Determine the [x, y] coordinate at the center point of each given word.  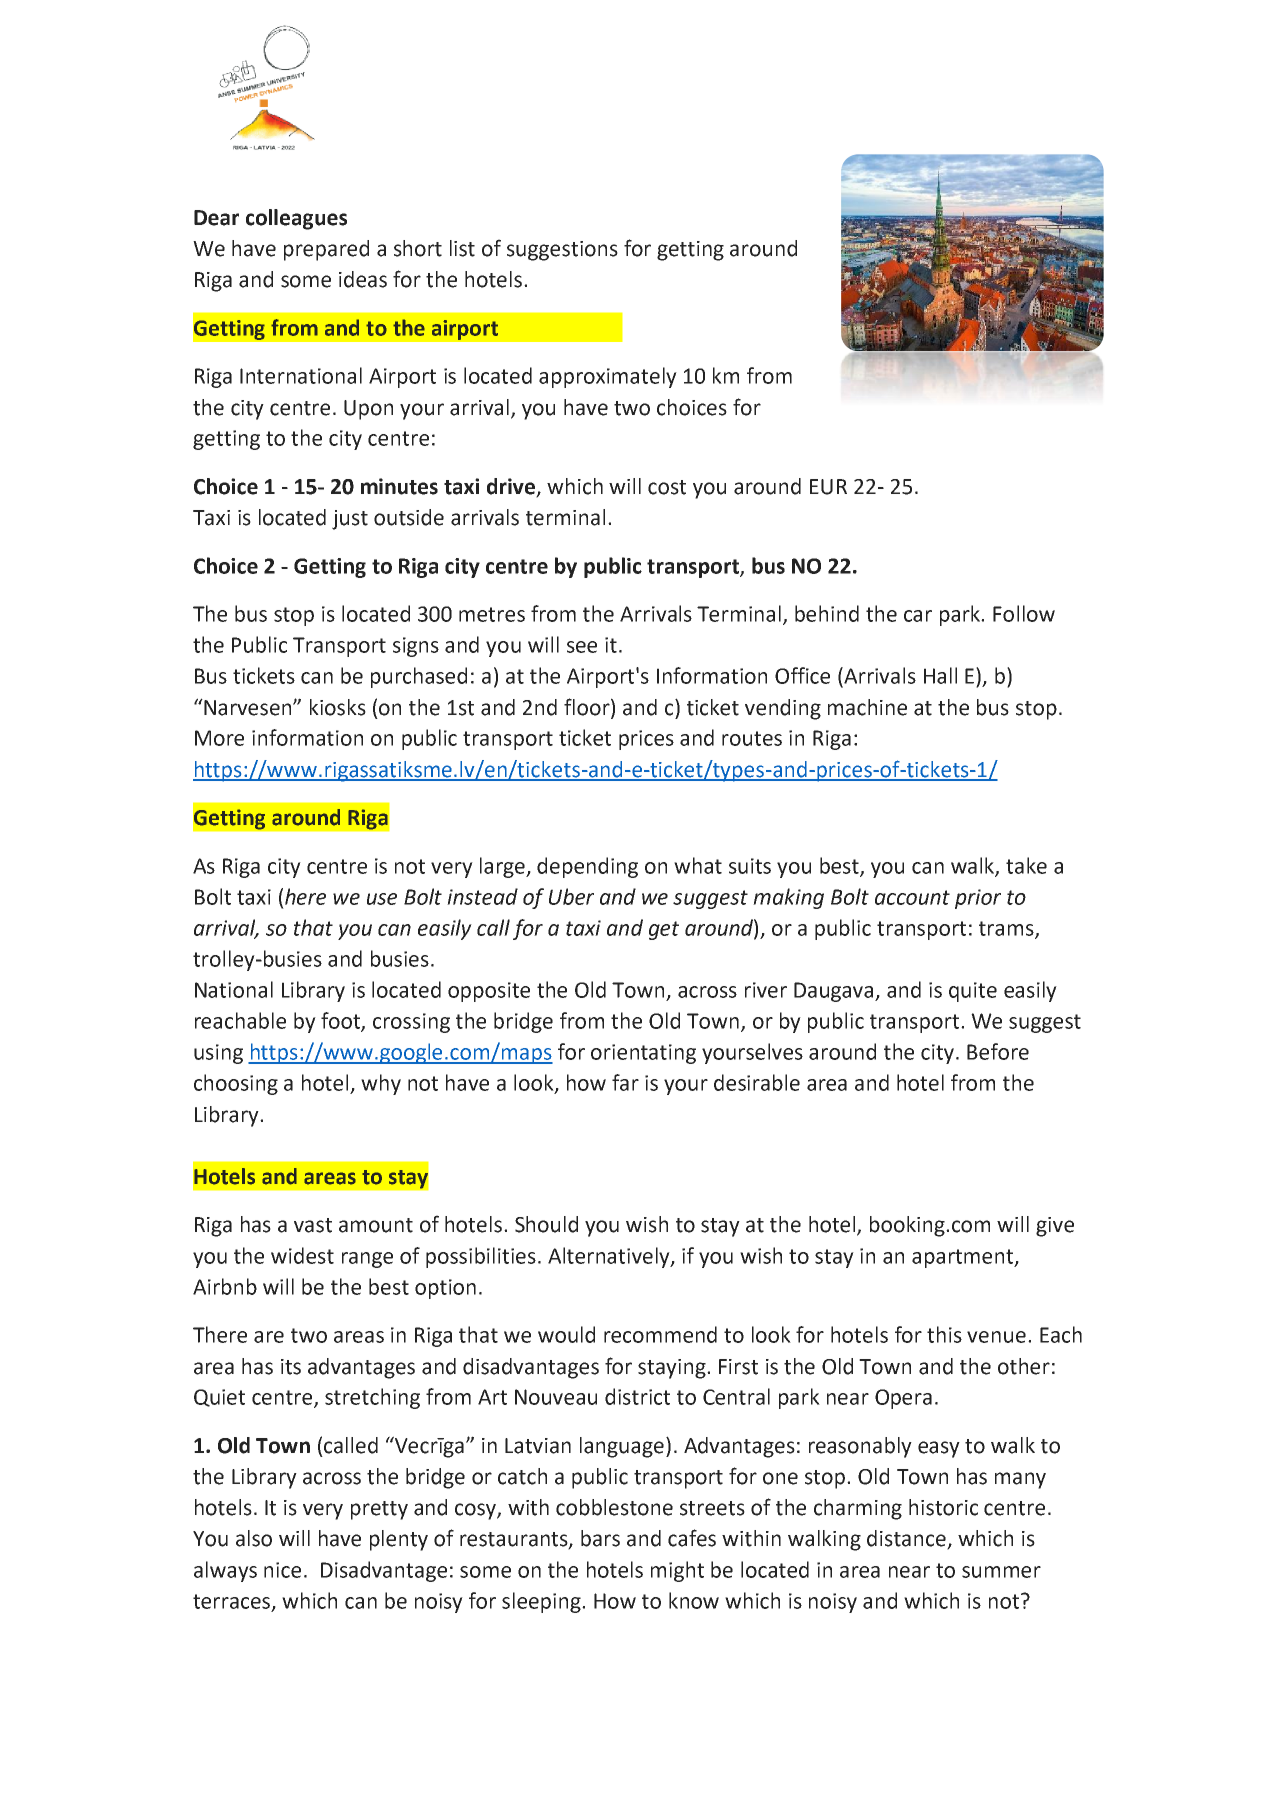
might [677, 1571]
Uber [571, 896]
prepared [326, 250]
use [382, 899]
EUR [828, 487]
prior [978, 899]
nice [282, 1570]
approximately [608, 377]
